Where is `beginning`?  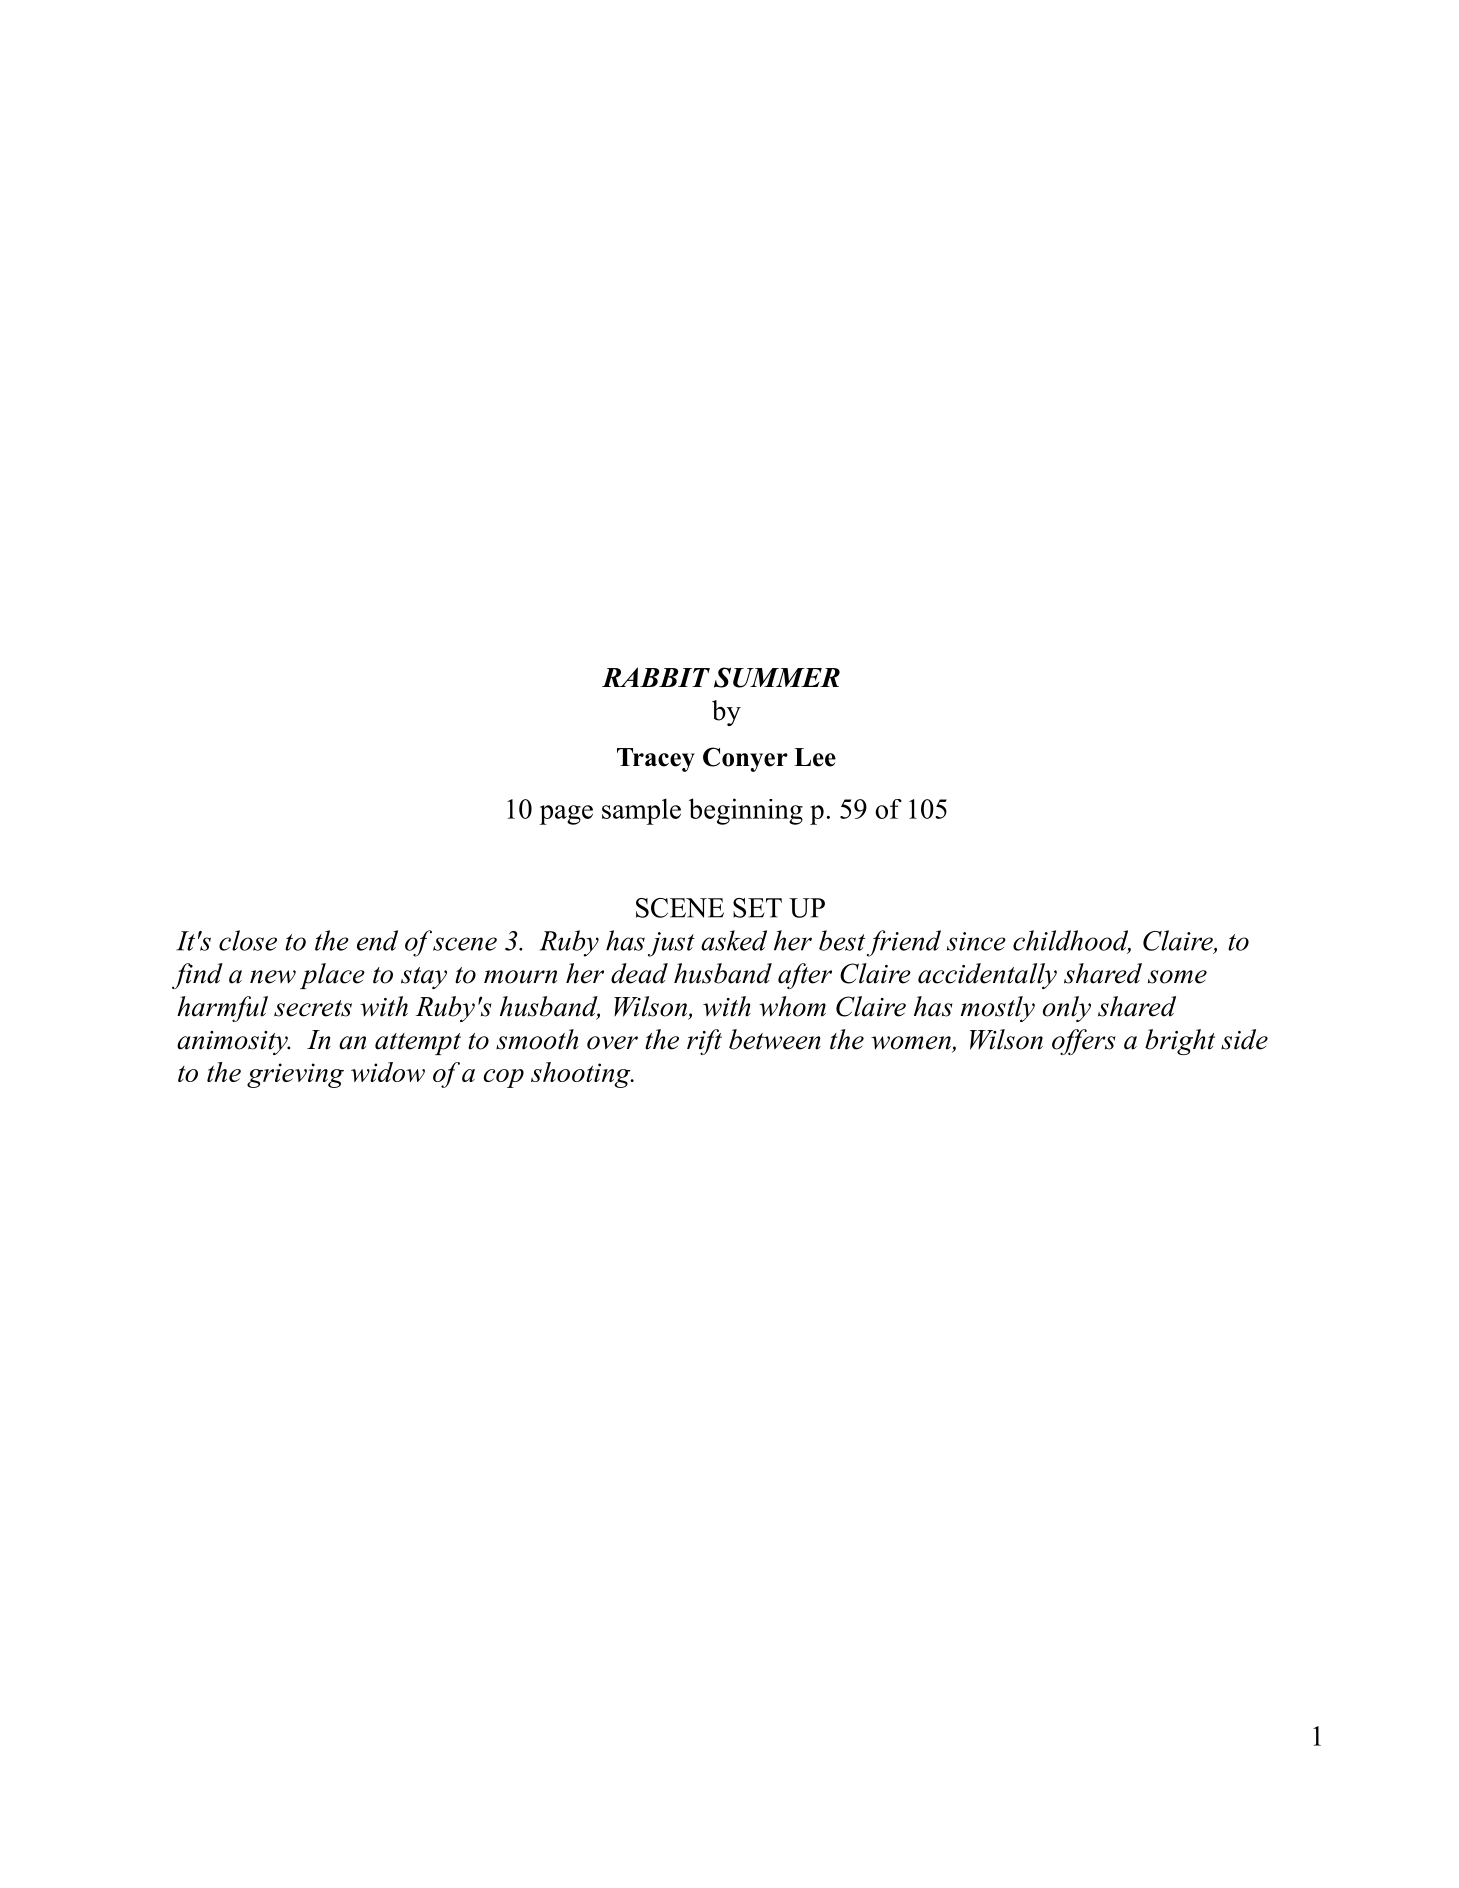
beginning is located at coordinates (746, 811).
